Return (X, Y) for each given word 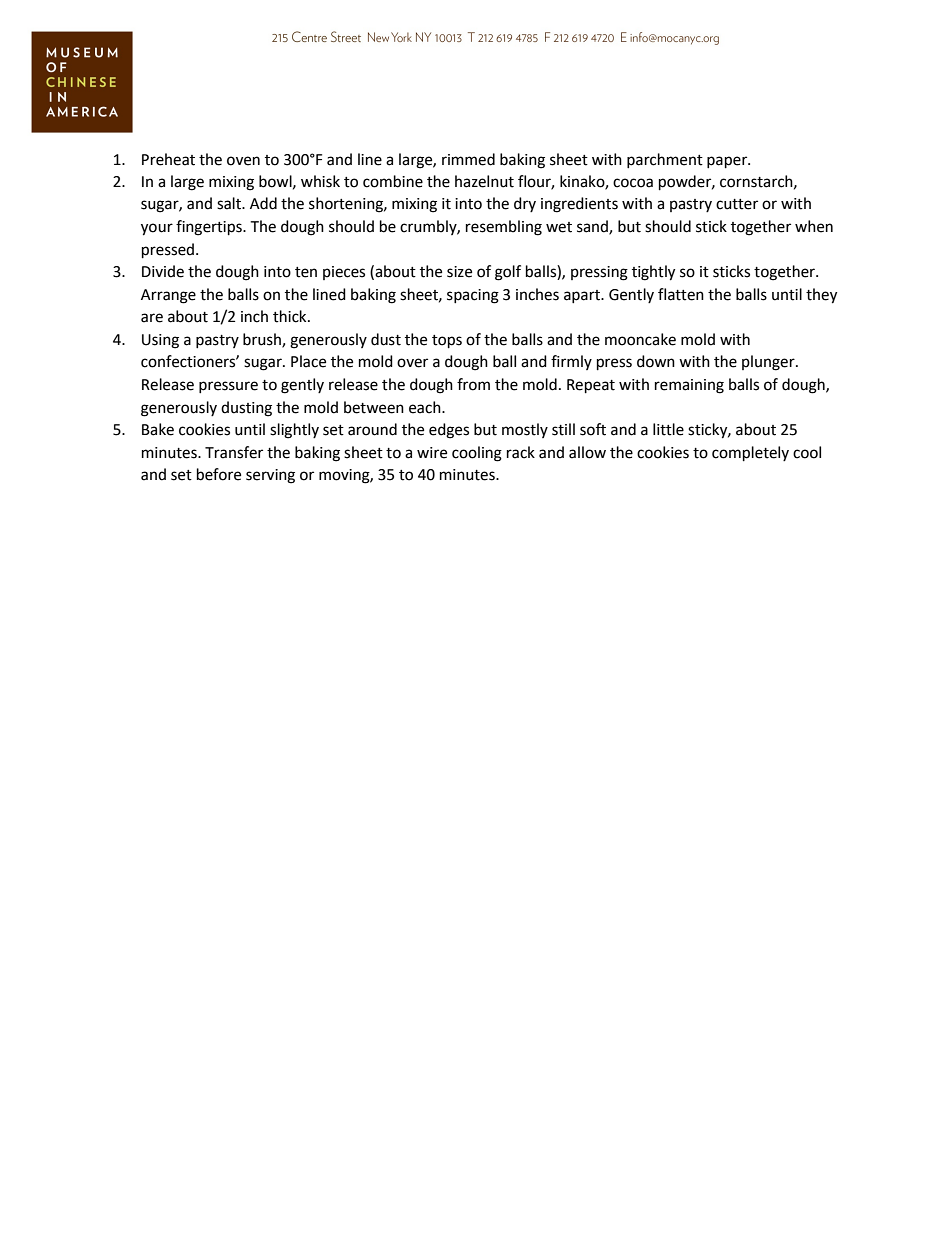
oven (243, 161)
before (219, 474)
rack (521, 452)
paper (728, 162)
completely (750, 454)
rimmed (468, 159)
